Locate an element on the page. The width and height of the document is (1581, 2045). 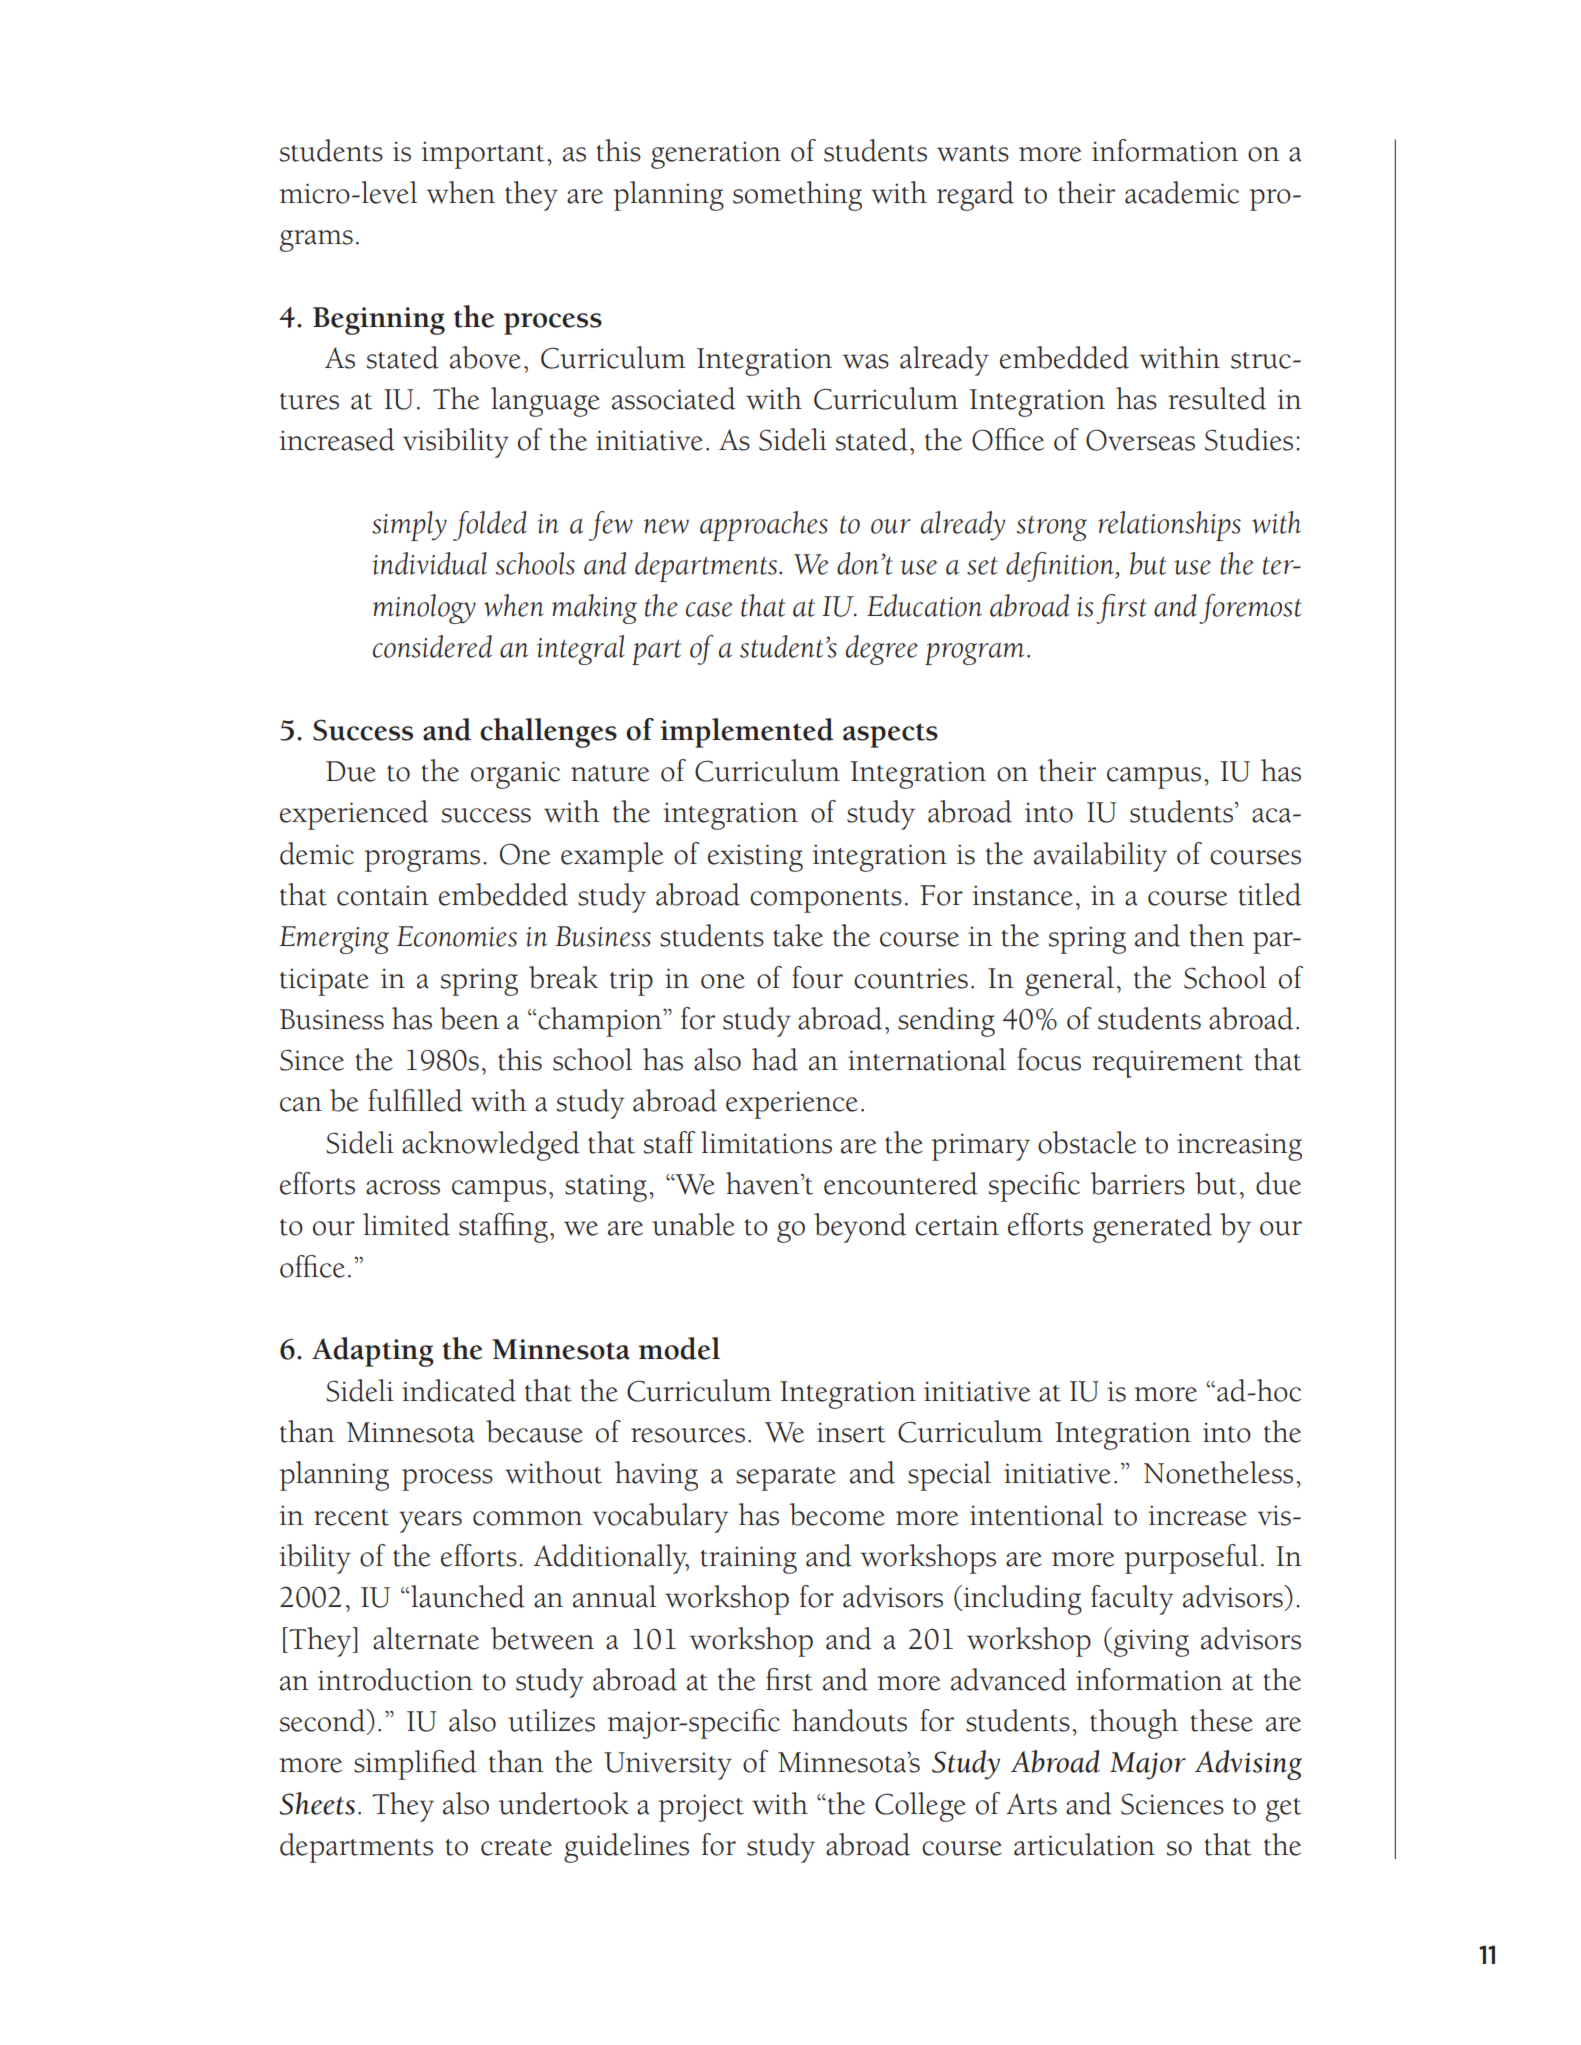
foremost is located at coordinates (1250, 609).
